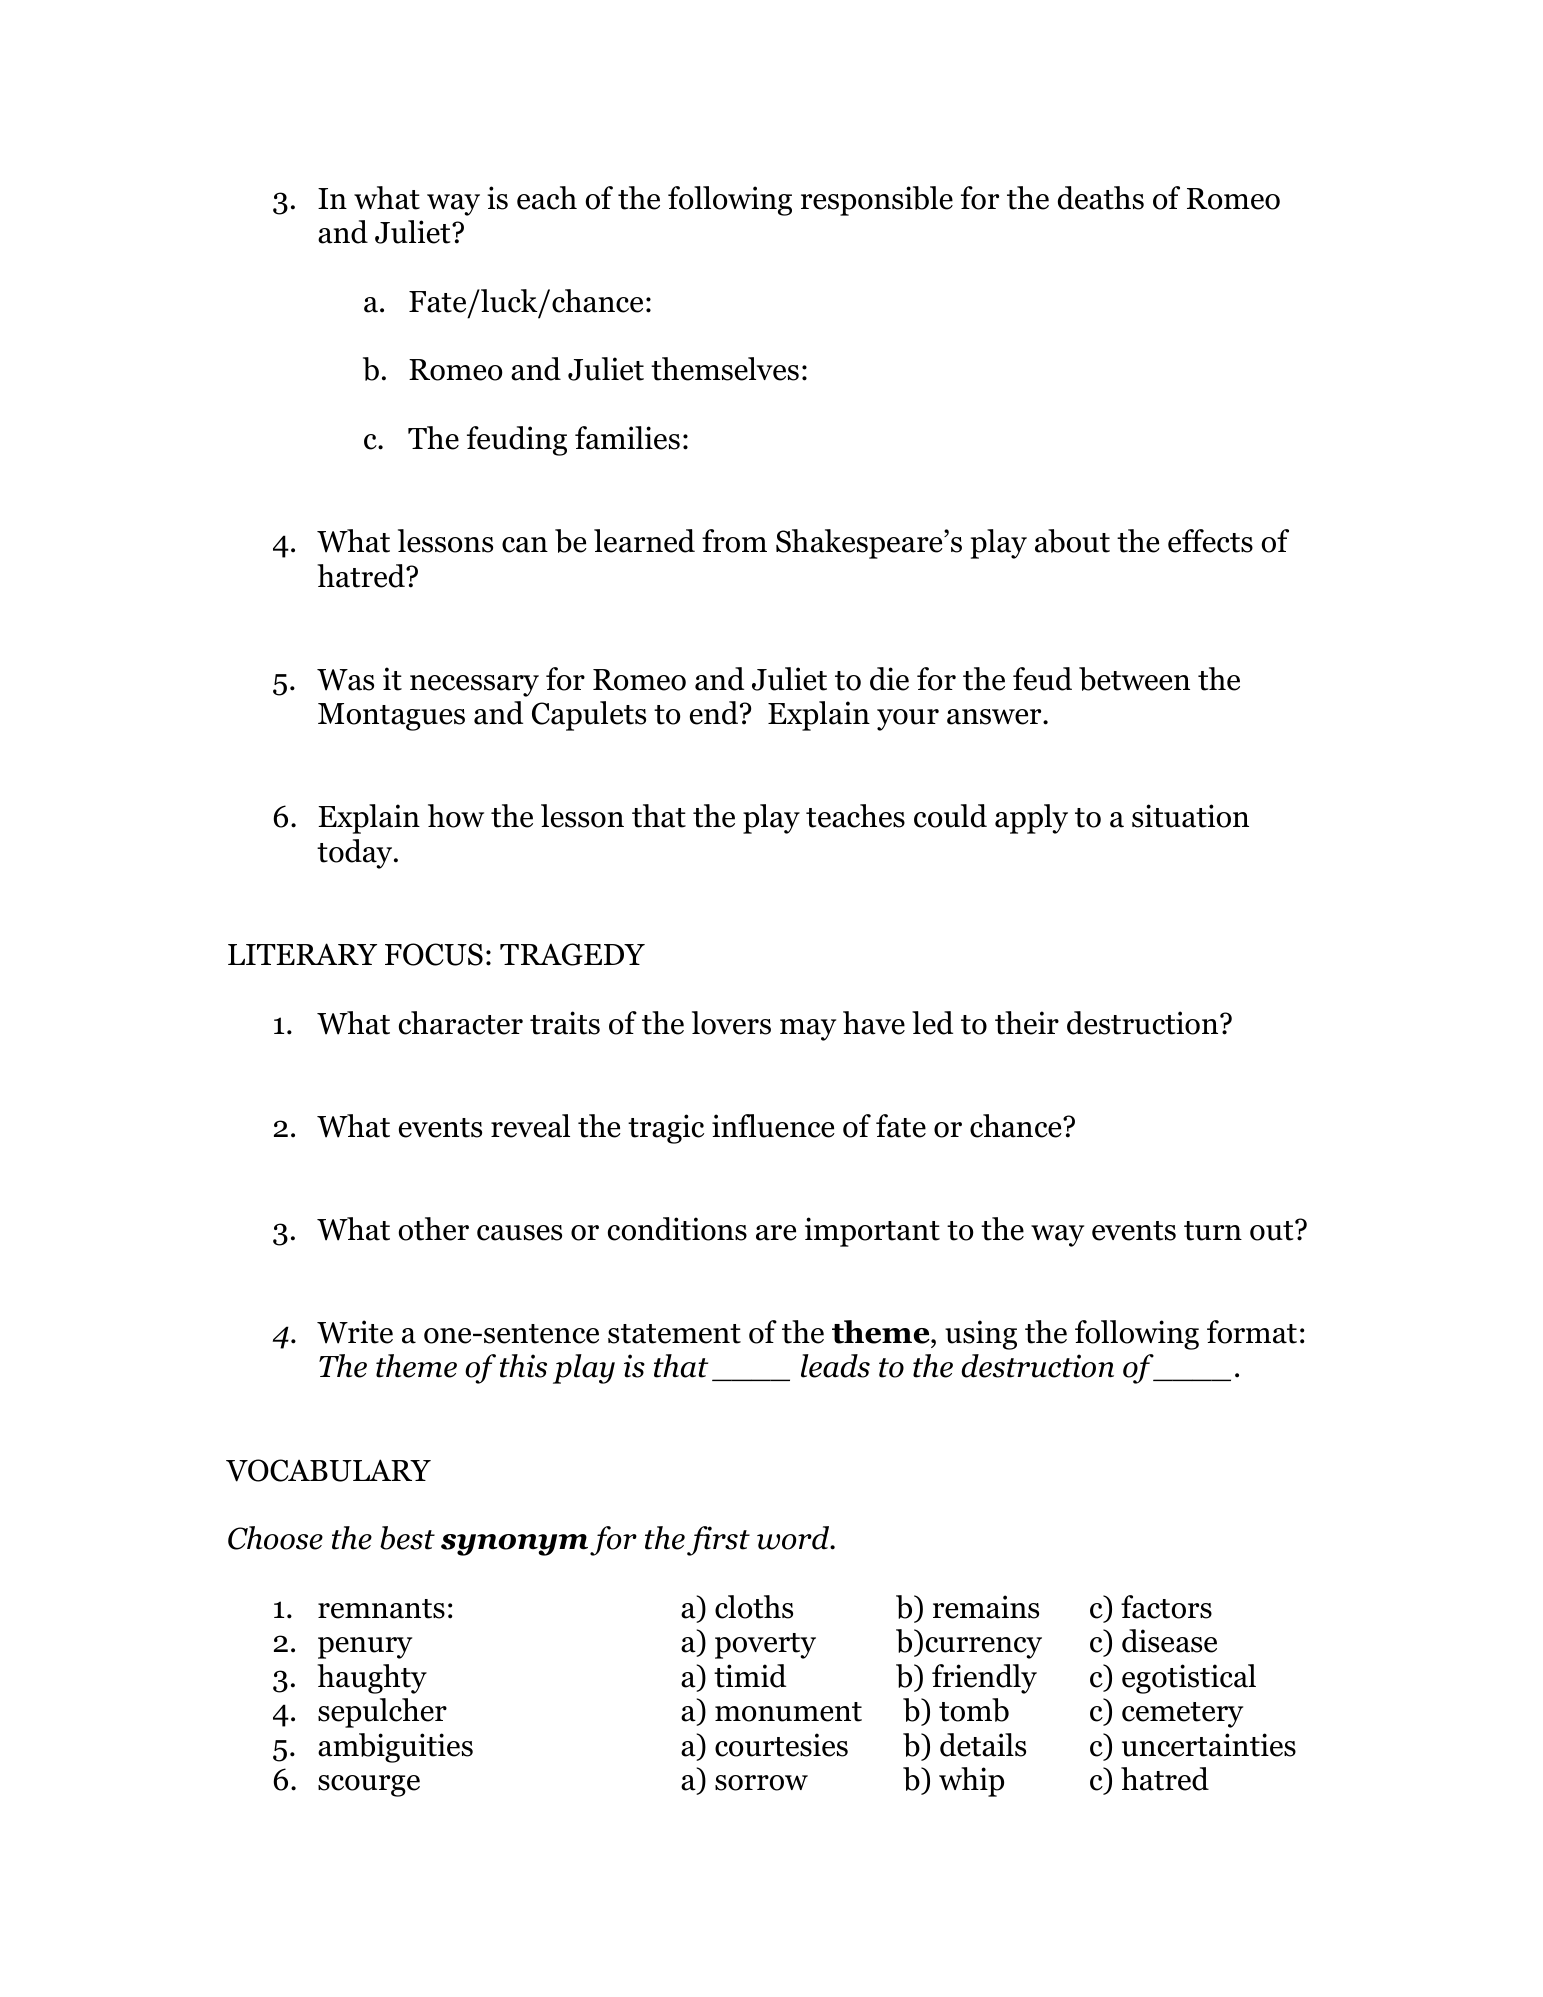 This screenshot has height=1997, width=1543. Describe the element at coordinates (627, 438) in the screenshot. I see `families` at that location.
